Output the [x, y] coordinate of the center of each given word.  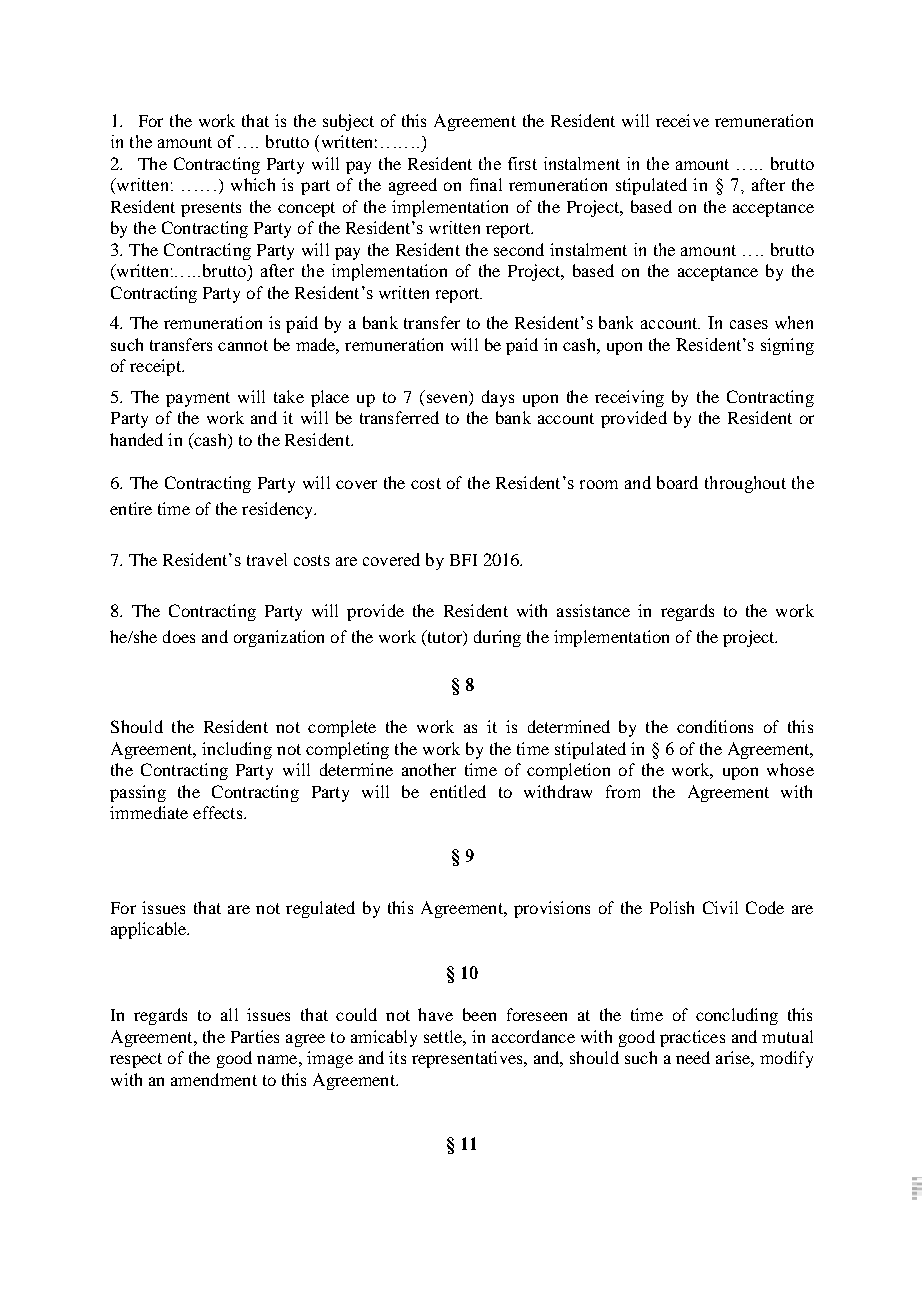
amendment [214, 1079]
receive [682, 120]
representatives [468, 1059]
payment [198, 399]
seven [448, 400]
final [486, 184]
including [237, 750]
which [253, 184]
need [693, 1057]
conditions [715, 726]
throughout [745, 484]
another [429, 769]
